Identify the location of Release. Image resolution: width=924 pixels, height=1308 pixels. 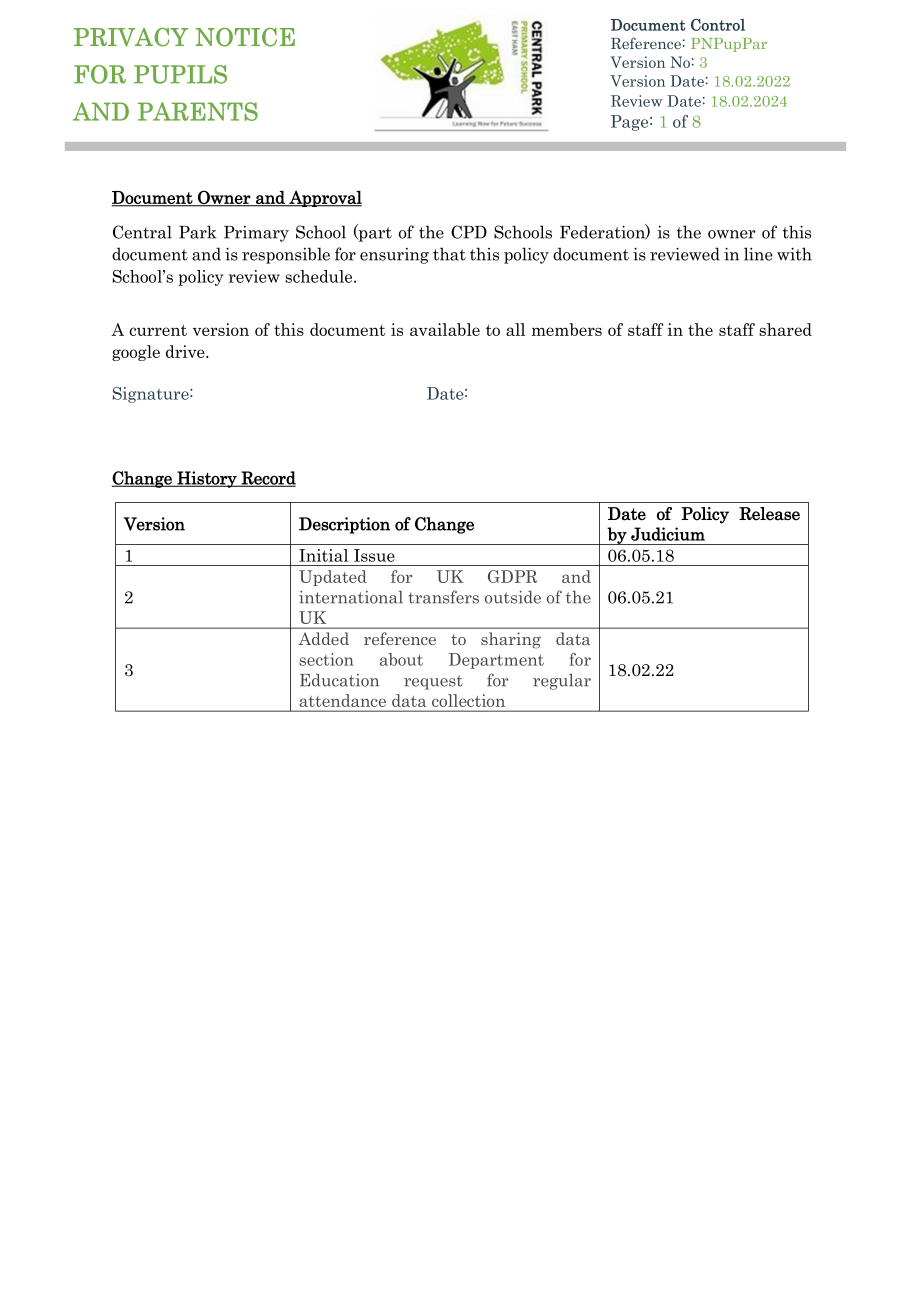
(769, 514).
